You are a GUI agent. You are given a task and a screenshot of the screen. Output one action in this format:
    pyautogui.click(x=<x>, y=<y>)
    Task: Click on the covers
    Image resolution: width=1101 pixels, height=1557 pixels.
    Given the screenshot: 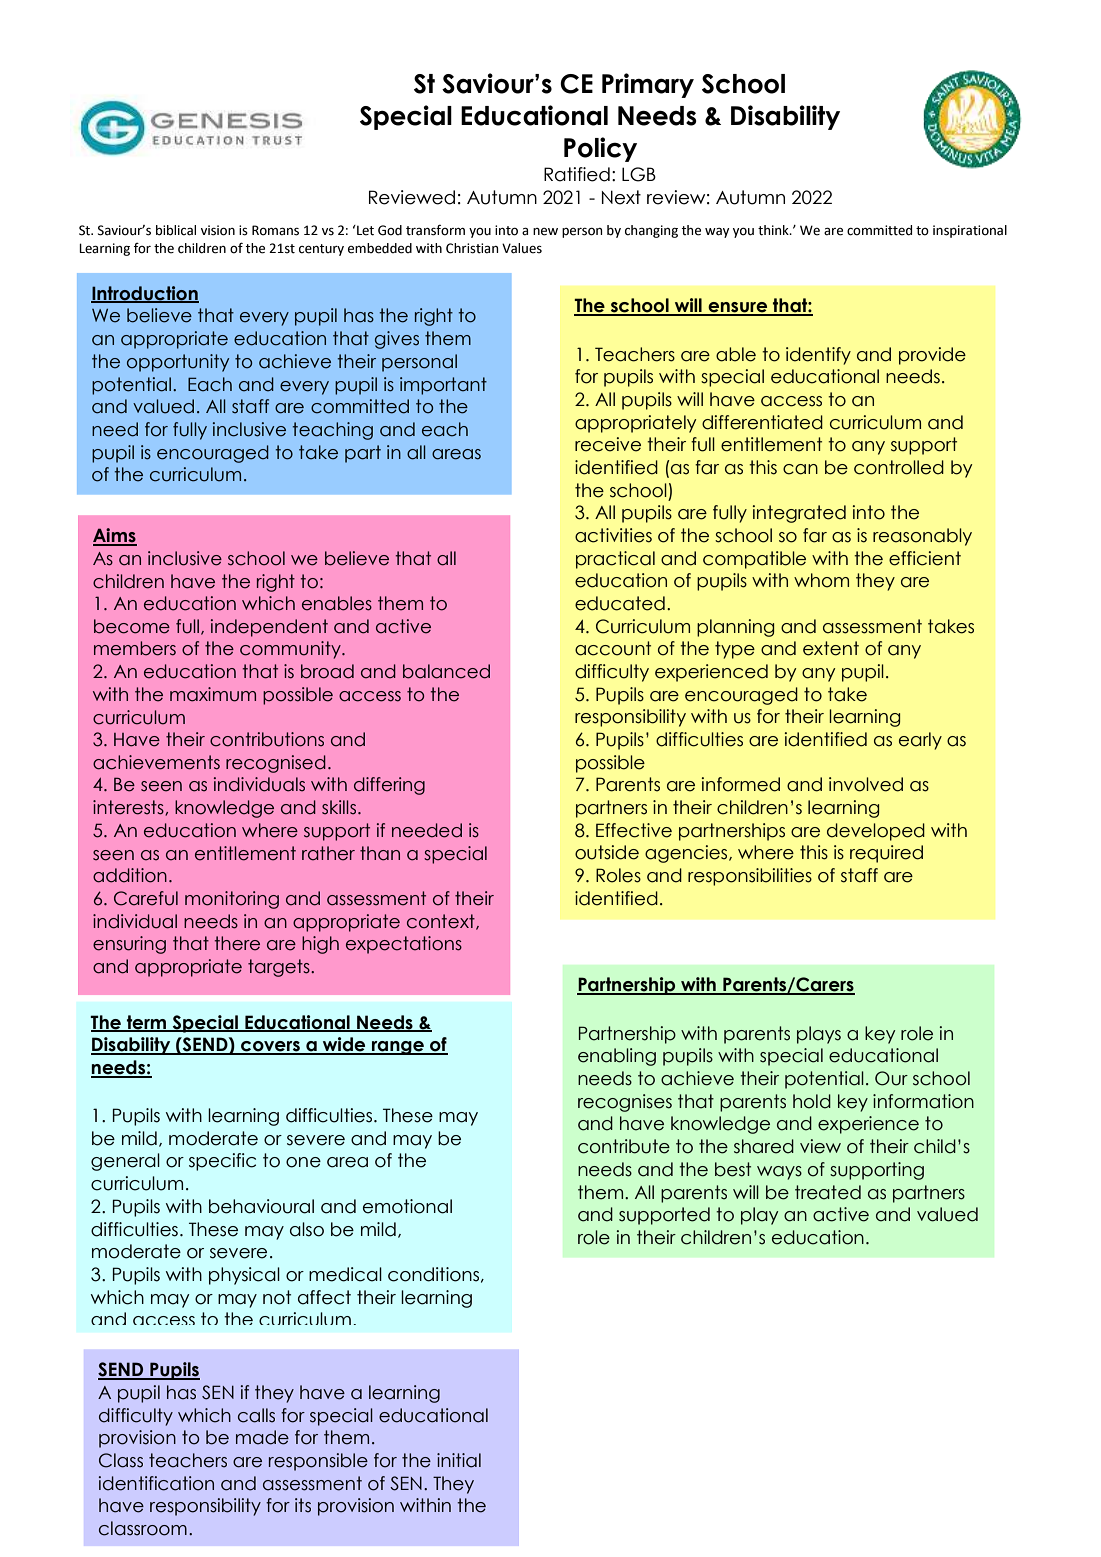 What is the action you would take?
    pyautogui.click(x=270, y=1047)
